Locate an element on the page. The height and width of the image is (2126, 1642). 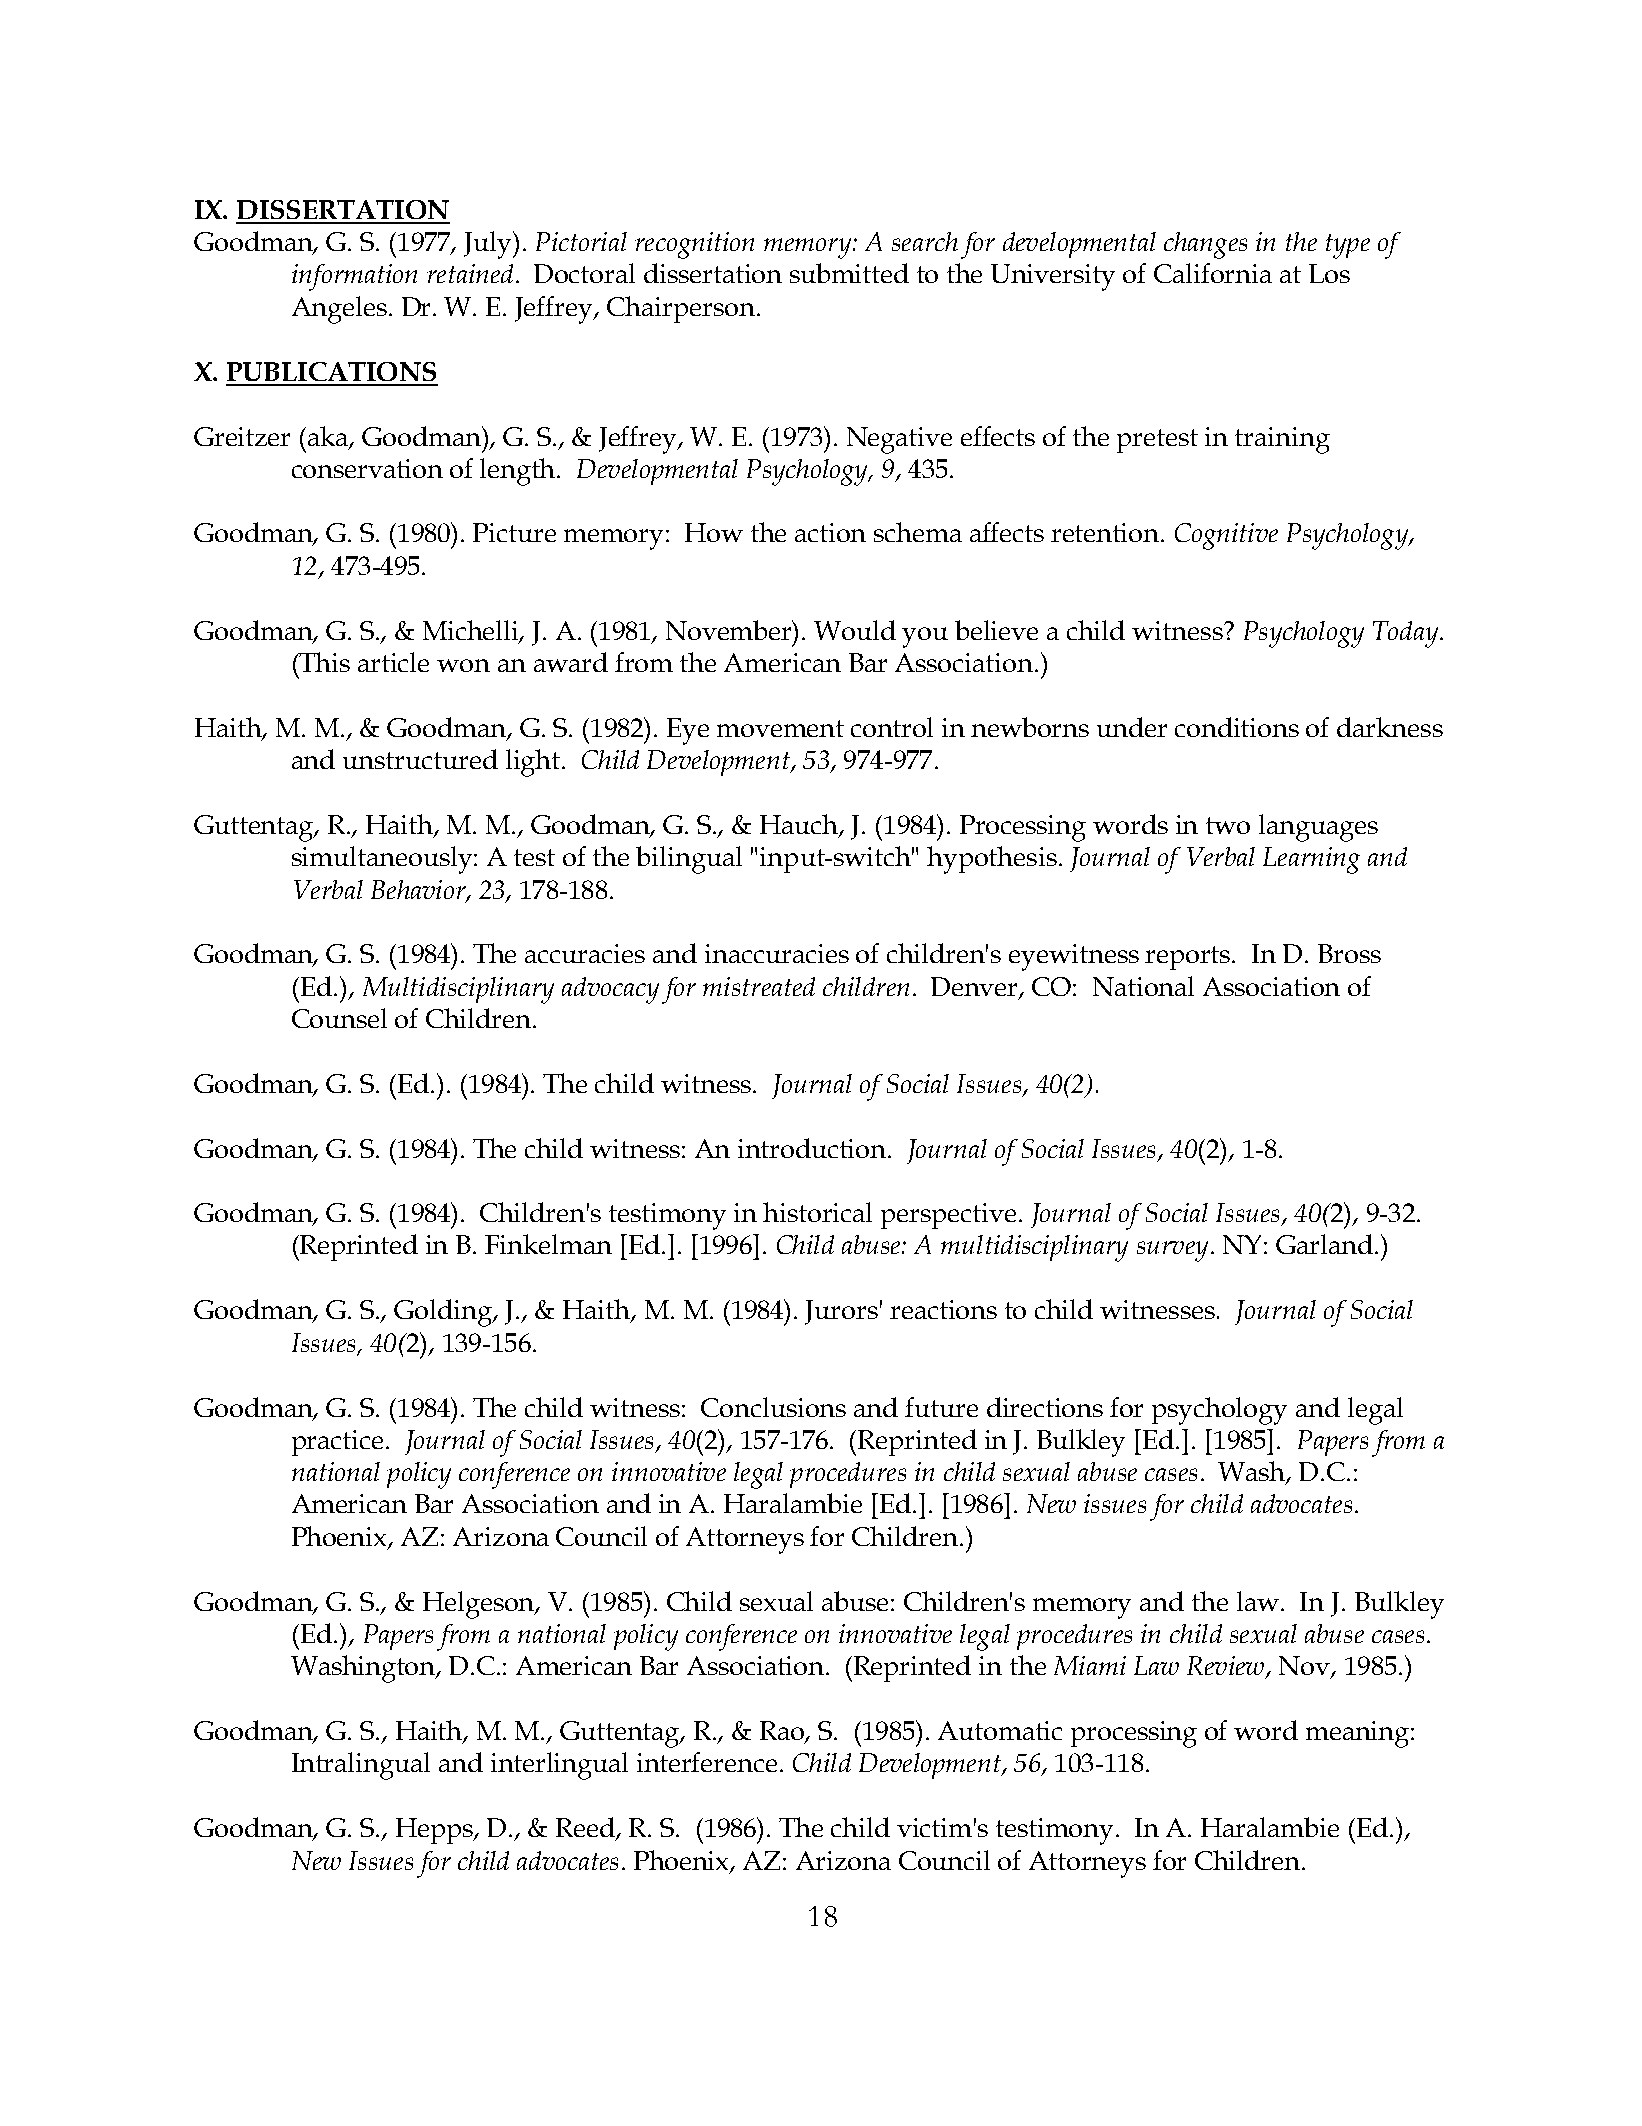
Los is located at coordinates (1329, 273).
